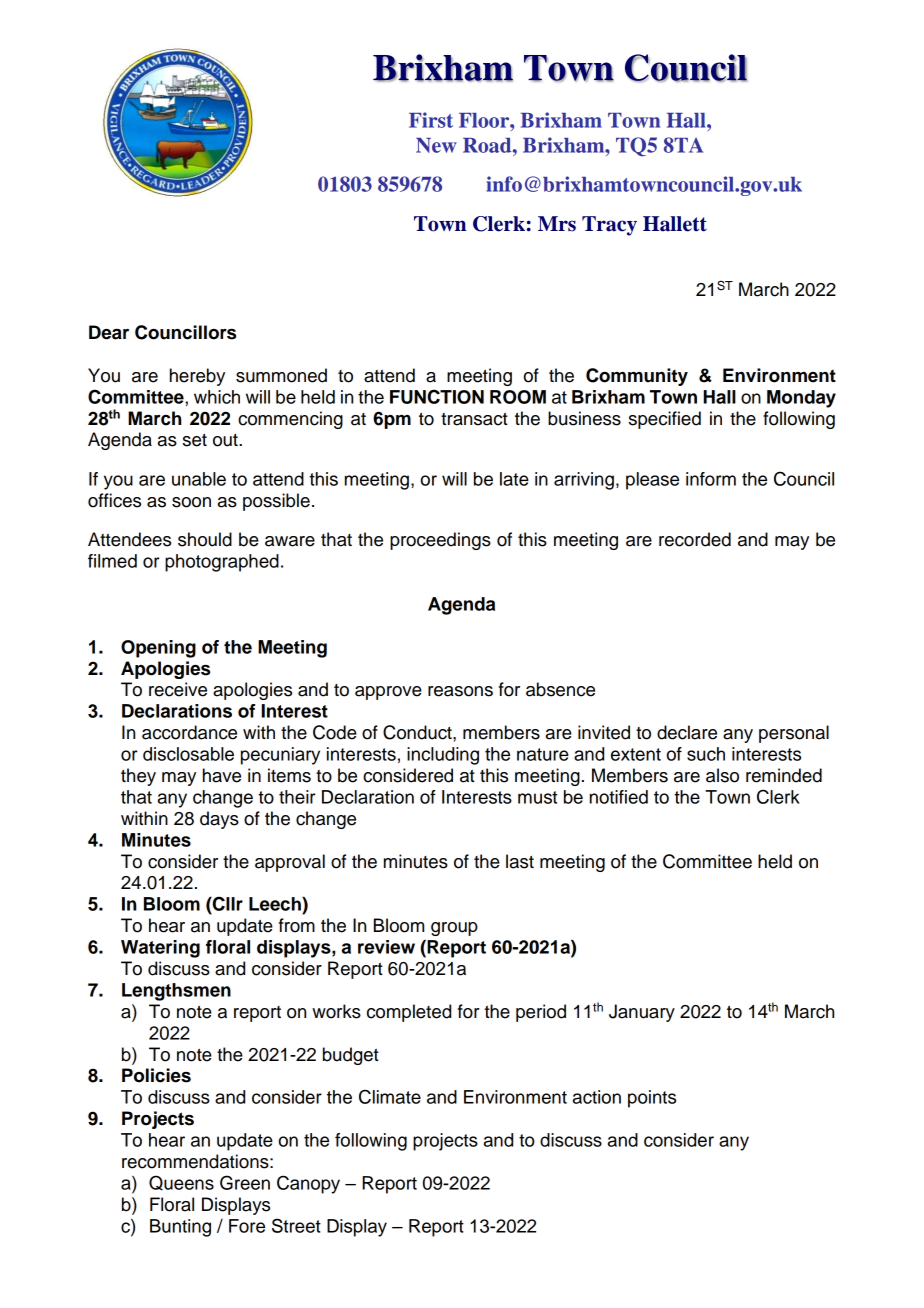  I want to click on soon, so click(191, 502).
